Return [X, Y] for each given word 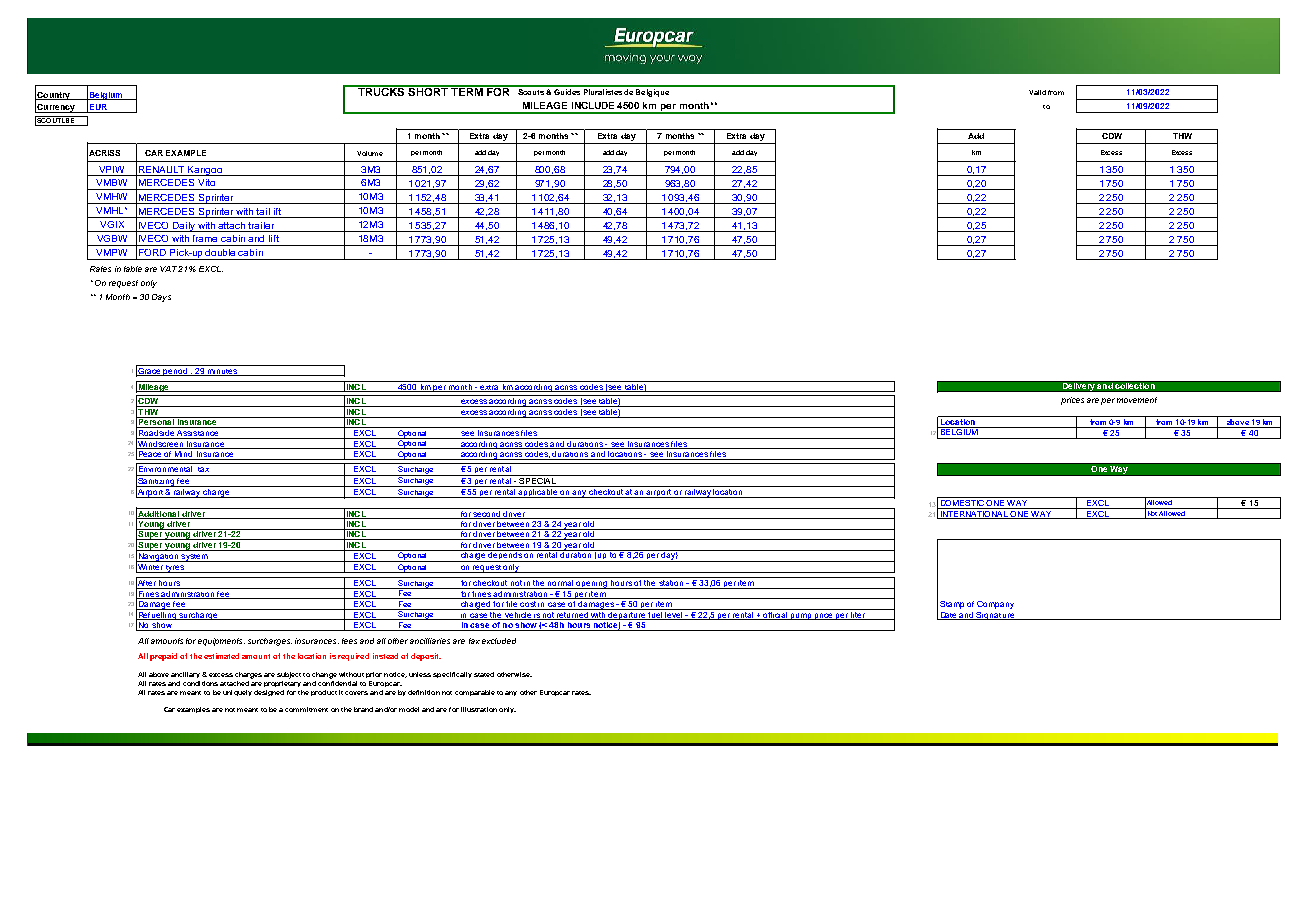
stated [484, 674]
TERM [467, 91]
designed [269, 693]
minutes [223, 372]
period [176, 372]
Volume [370, 153]
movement [1137, 400]
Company [995, 605]
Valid [1037, 92]
